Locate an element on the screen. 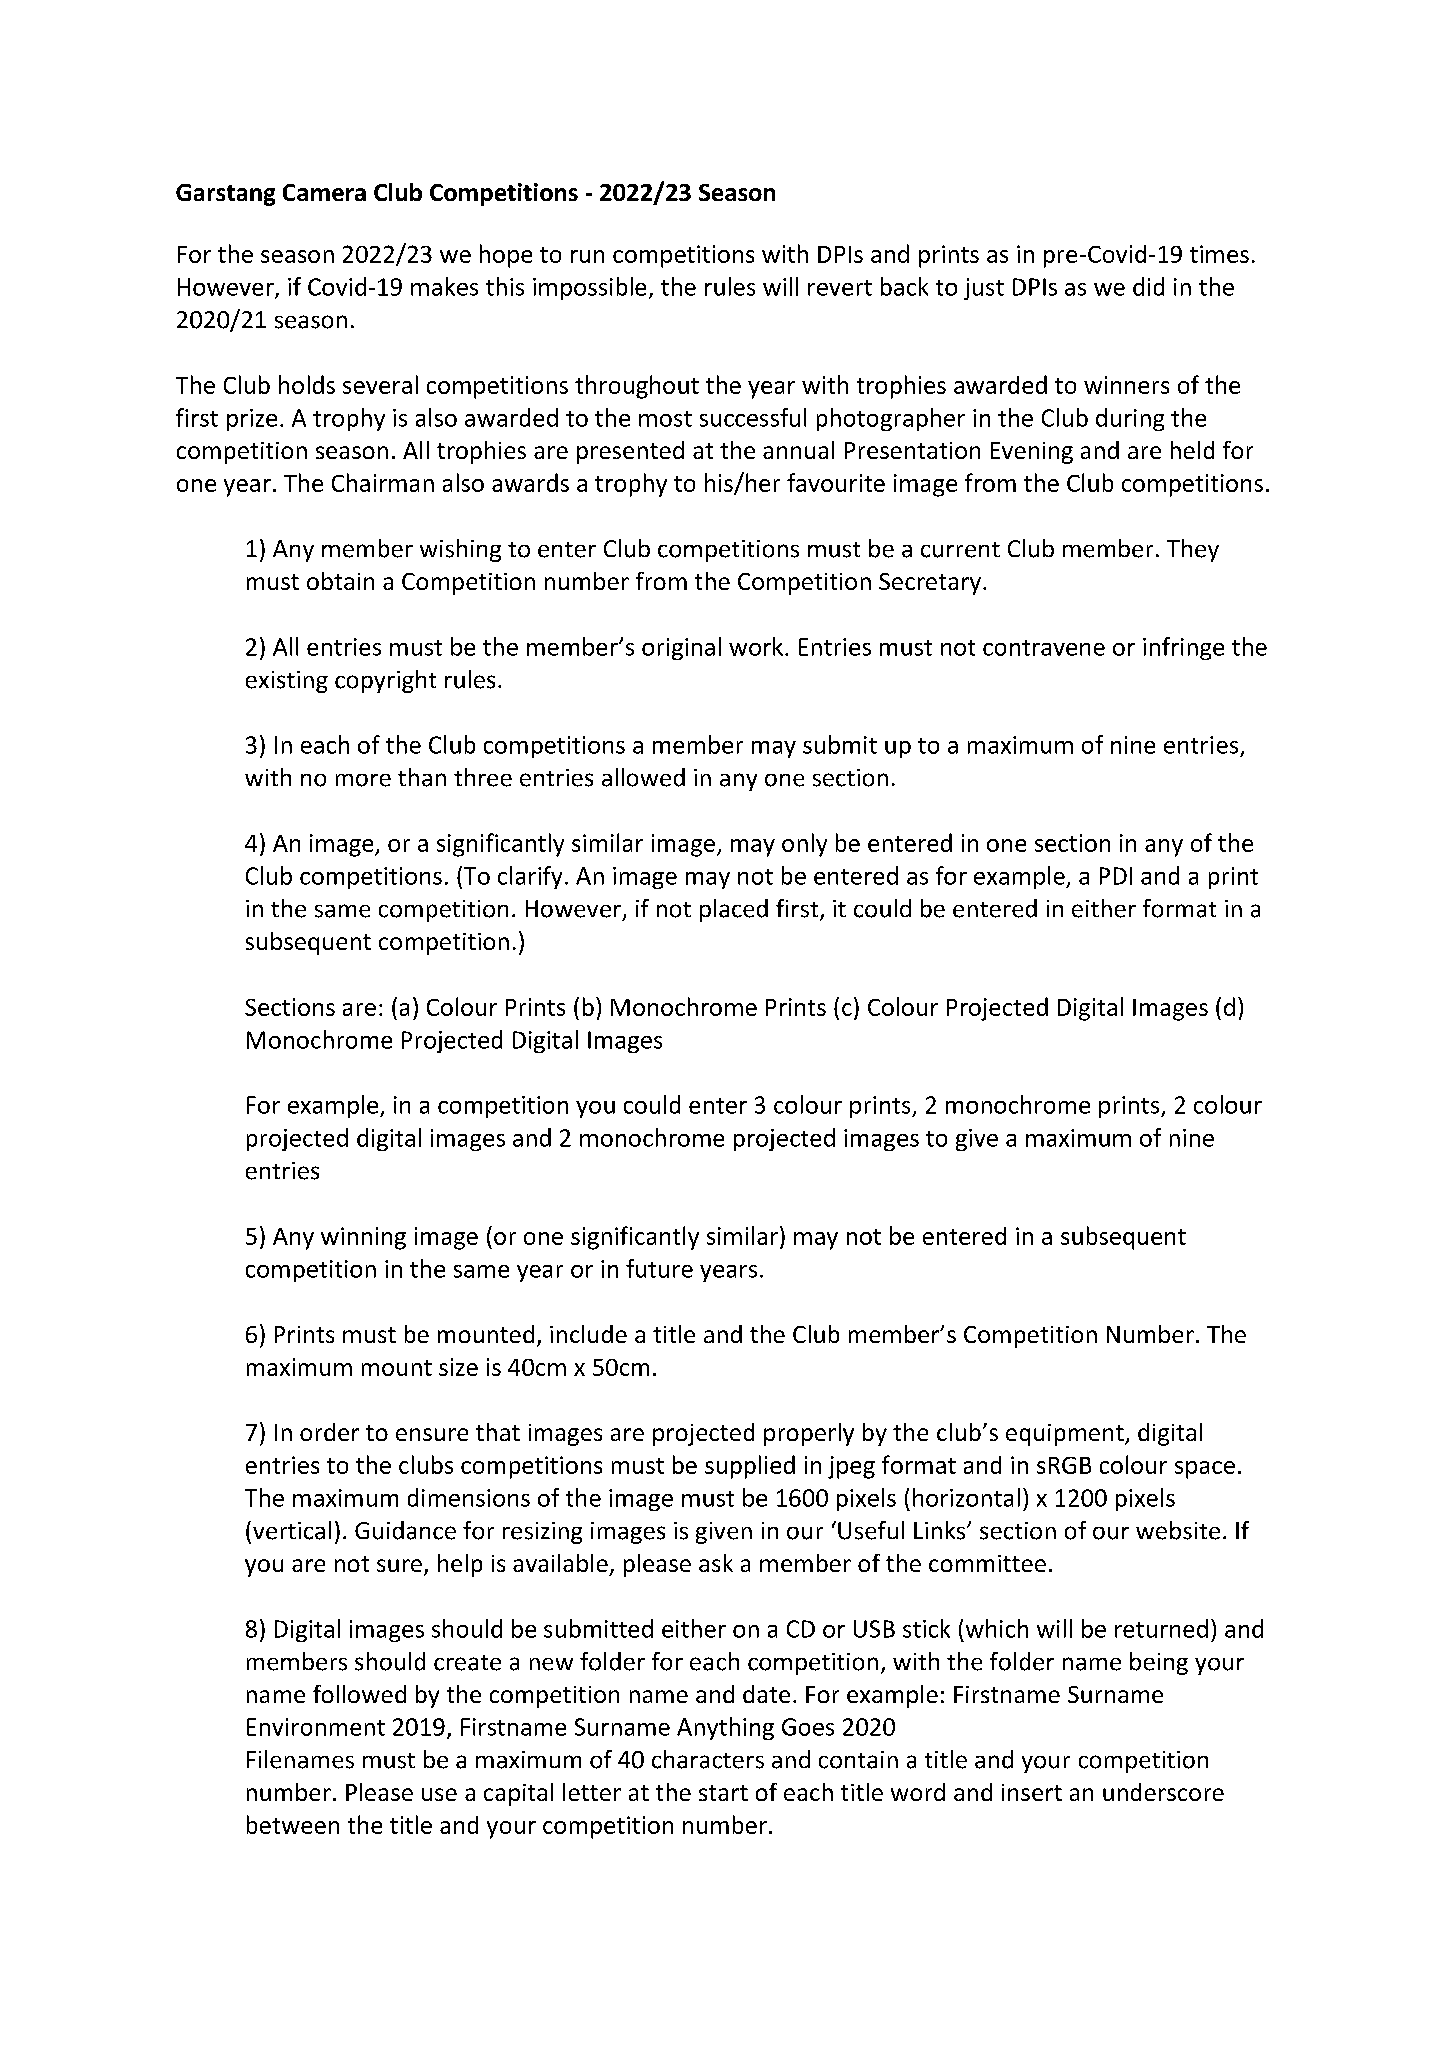 The image size is (1451, 2052). contravene is located at coordinates (1044, 648).
